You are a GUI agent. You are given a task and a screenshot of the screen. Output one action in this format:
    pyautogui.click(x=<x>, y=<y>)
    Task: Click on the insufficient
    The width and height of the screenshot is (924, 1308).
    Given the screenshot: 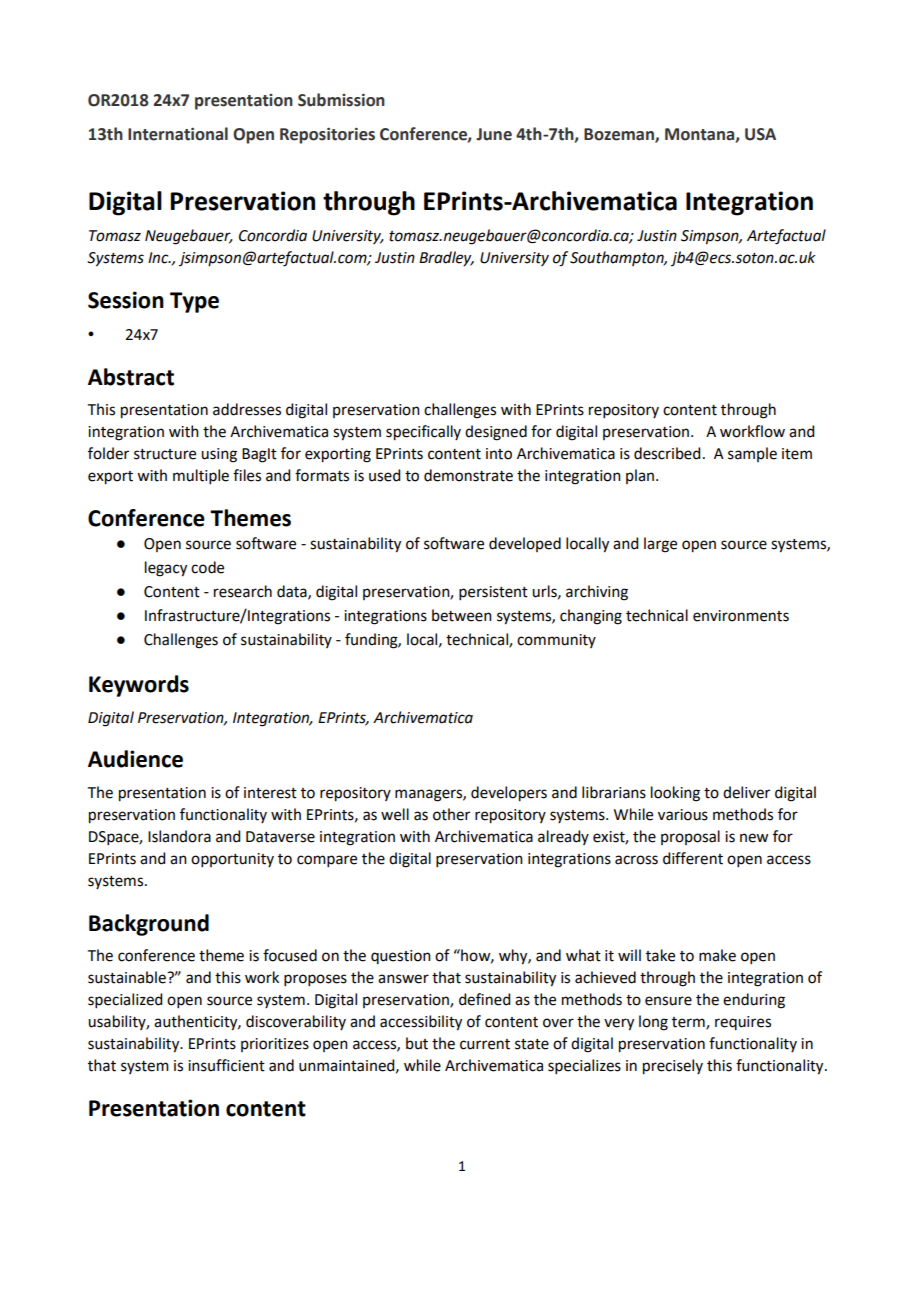 What is the action you would take?
    pyautogui.click(x=226, y=1065)
